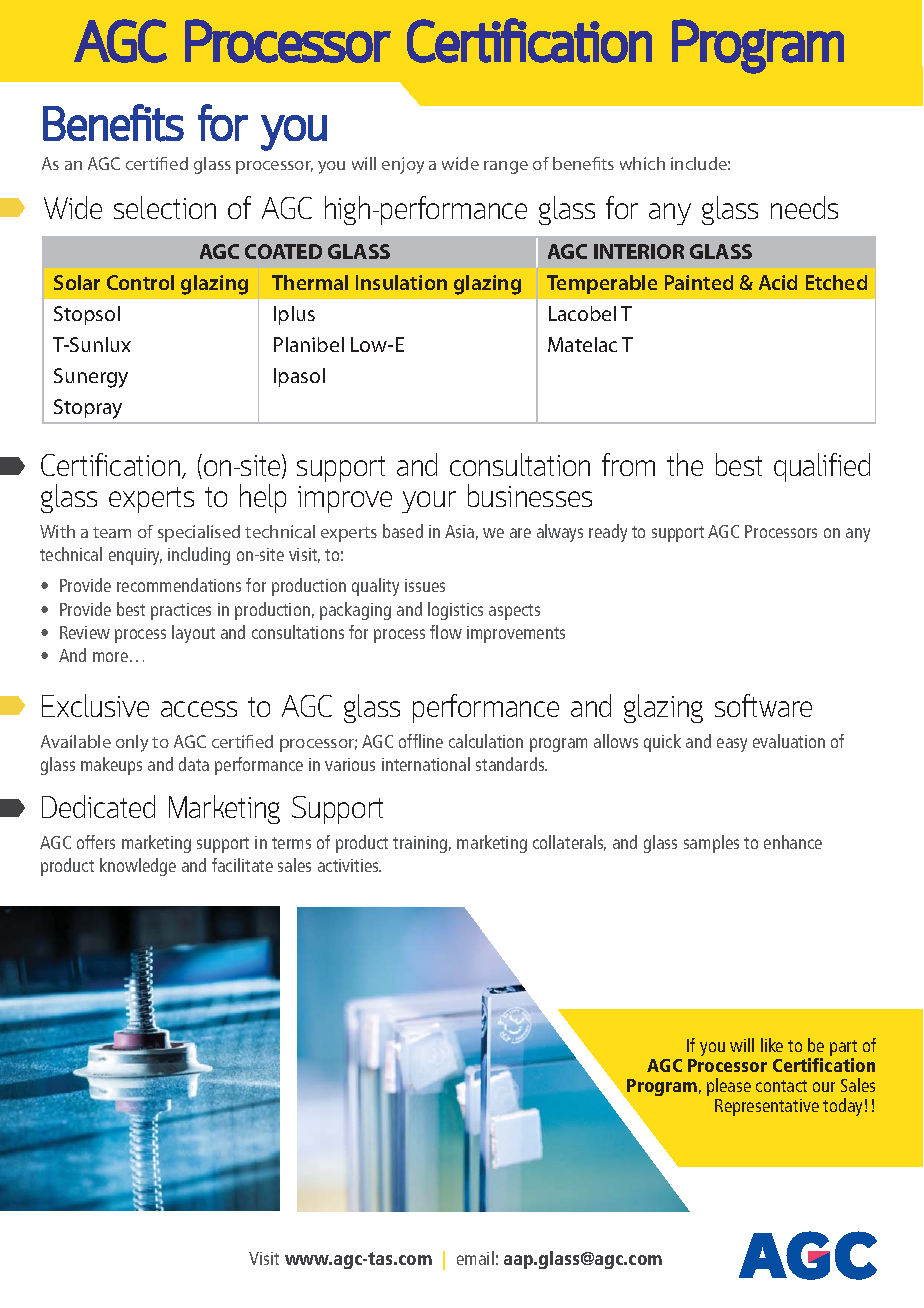 The image size is (924, 1308). Describe the element at coordinates (763, 705) in the page. I see `software` at that location.
